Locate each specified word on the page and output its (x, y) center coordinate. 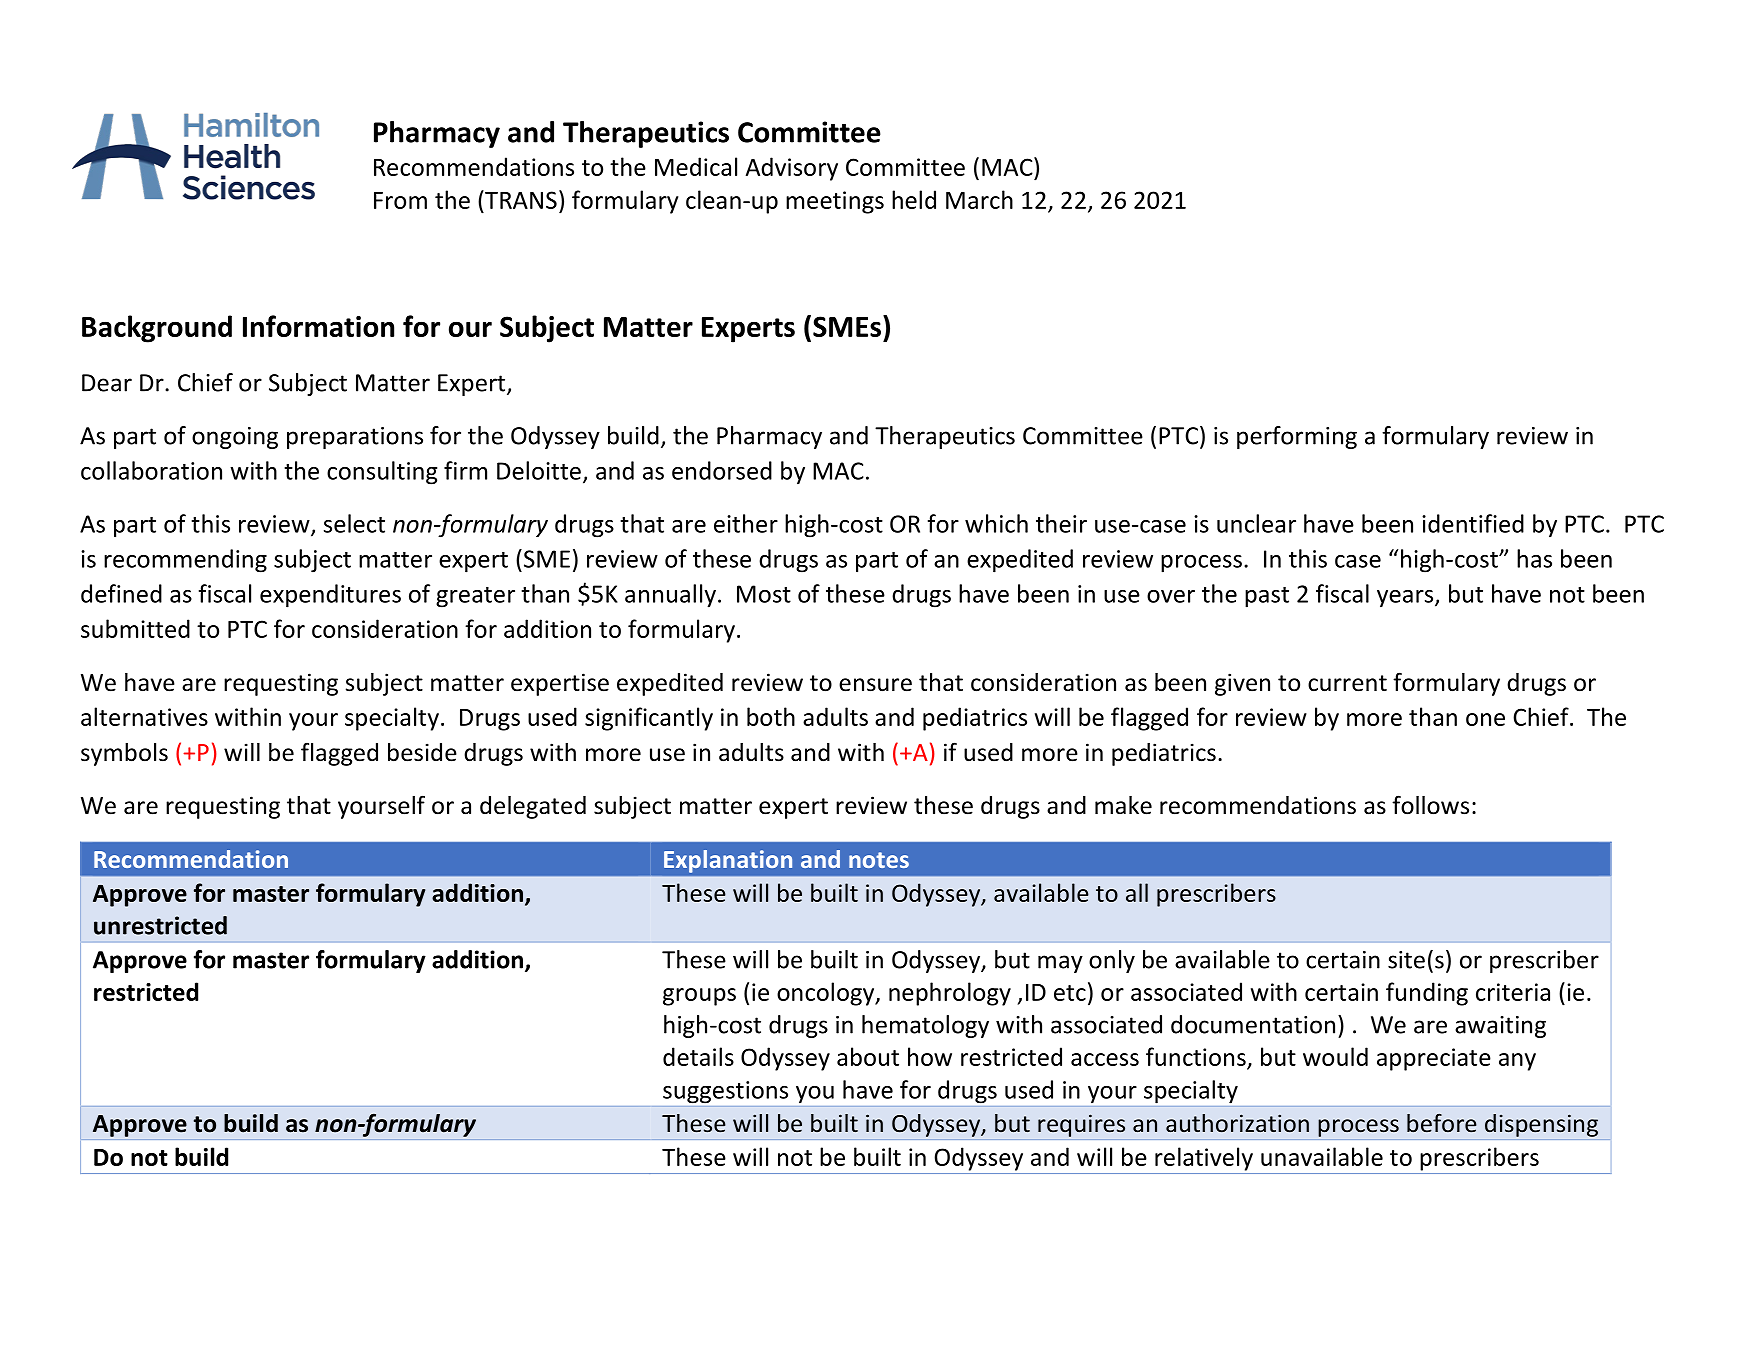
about (868, 1056)
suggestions (725, 1092)
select (354, 523)
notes (879, 860)
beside (422, 752)
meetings (835, 202)
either (746, 523)
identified (1473, 523)
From (400, 200)
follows (1430, 805)
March (979, 199)
